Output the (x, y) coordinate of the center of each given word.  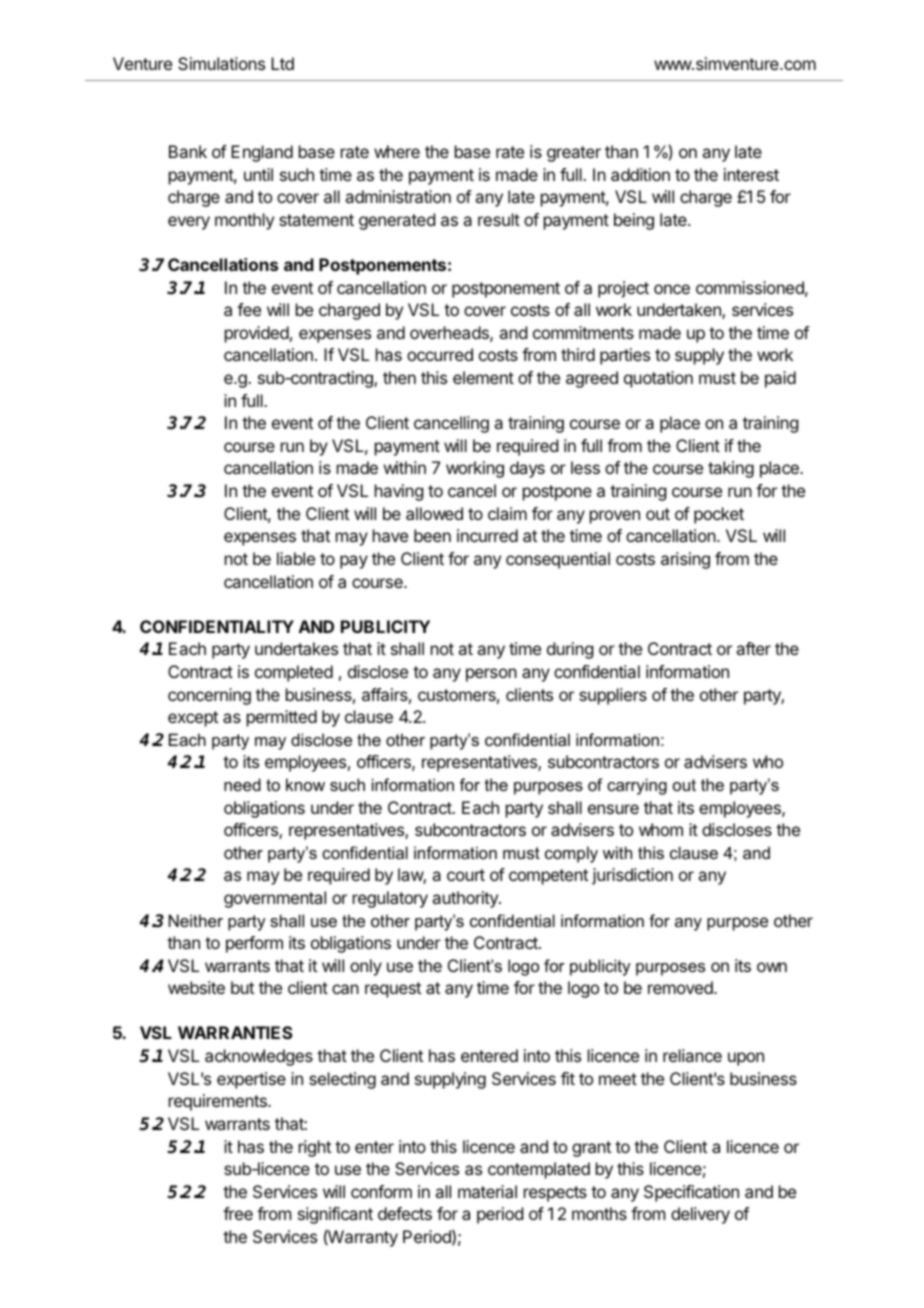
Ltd (282, 63)
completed (294, 673)
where (397, 151)
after (753, 648)
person (491, 675)
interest (751, 174)
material (487, 1191)
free (238, 1213)
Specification (691, 1193)
